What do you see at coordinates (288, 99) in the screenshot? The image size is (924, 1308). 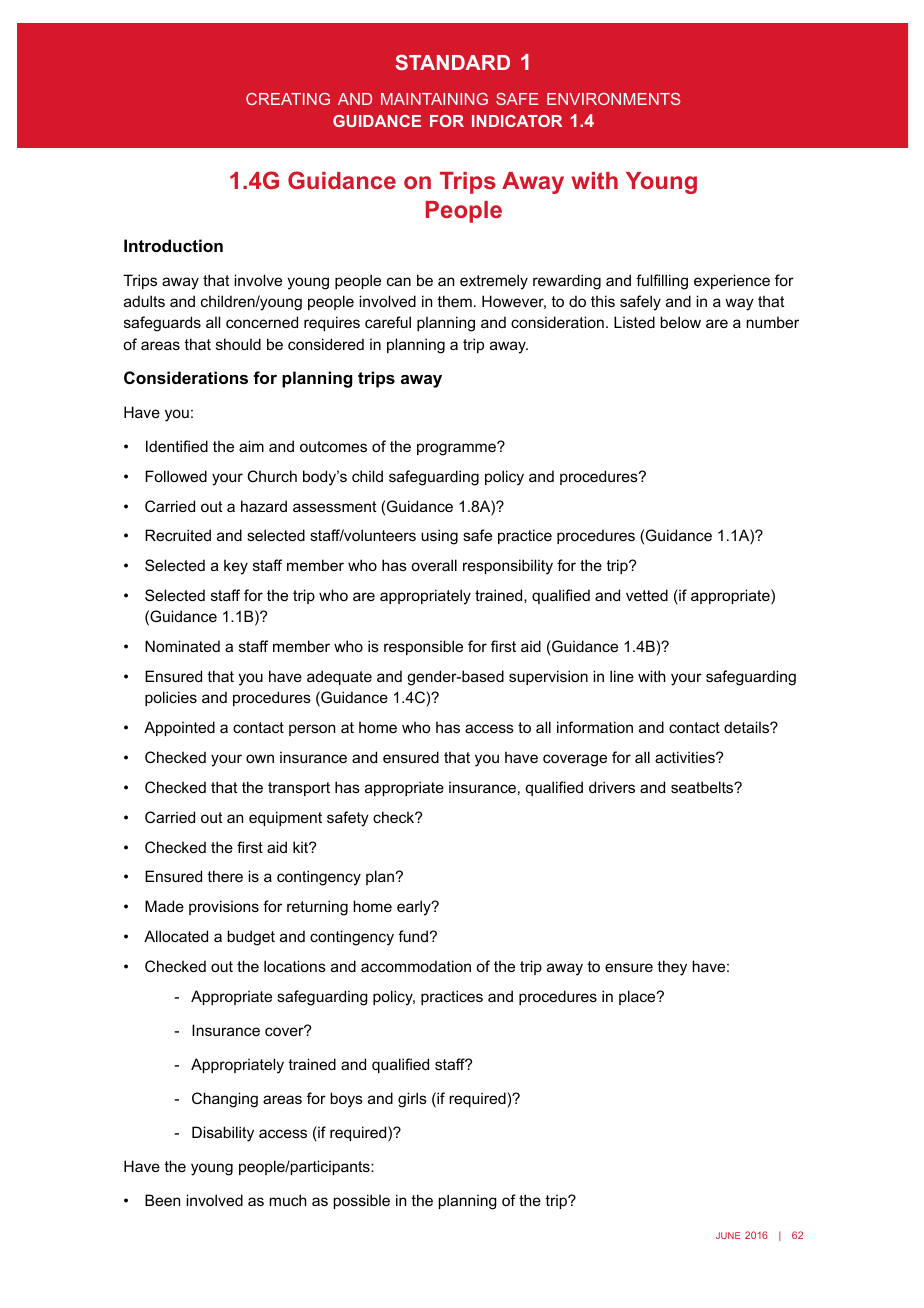 I see `creating` at bounding box center [288, 99].
